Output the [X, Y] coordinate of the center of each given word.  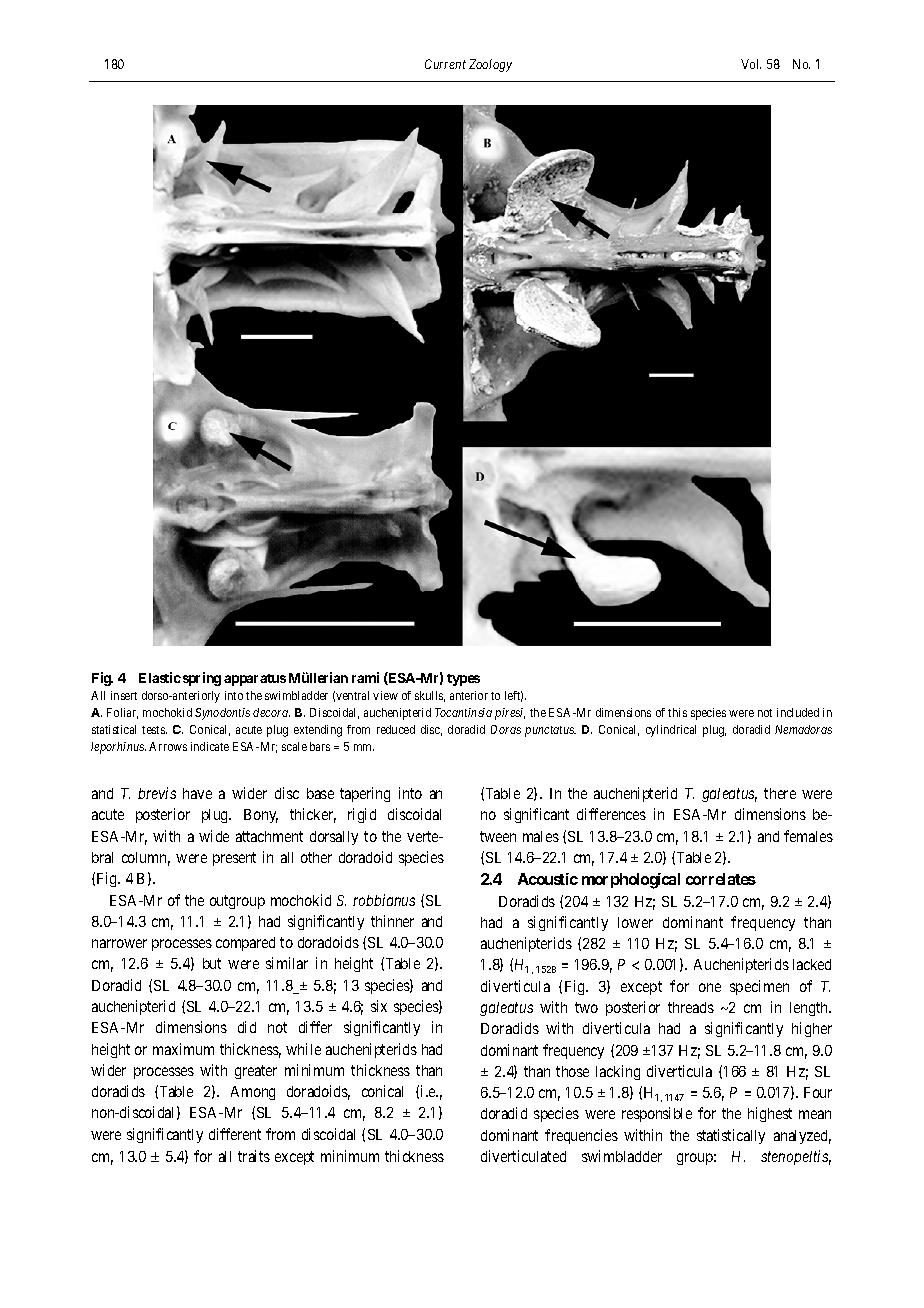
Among [253, 1093]
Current [445, 64]
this [677, 712]
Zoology [490, 65]
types [463, 680]
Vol [751, 64]
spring [202, 679]
